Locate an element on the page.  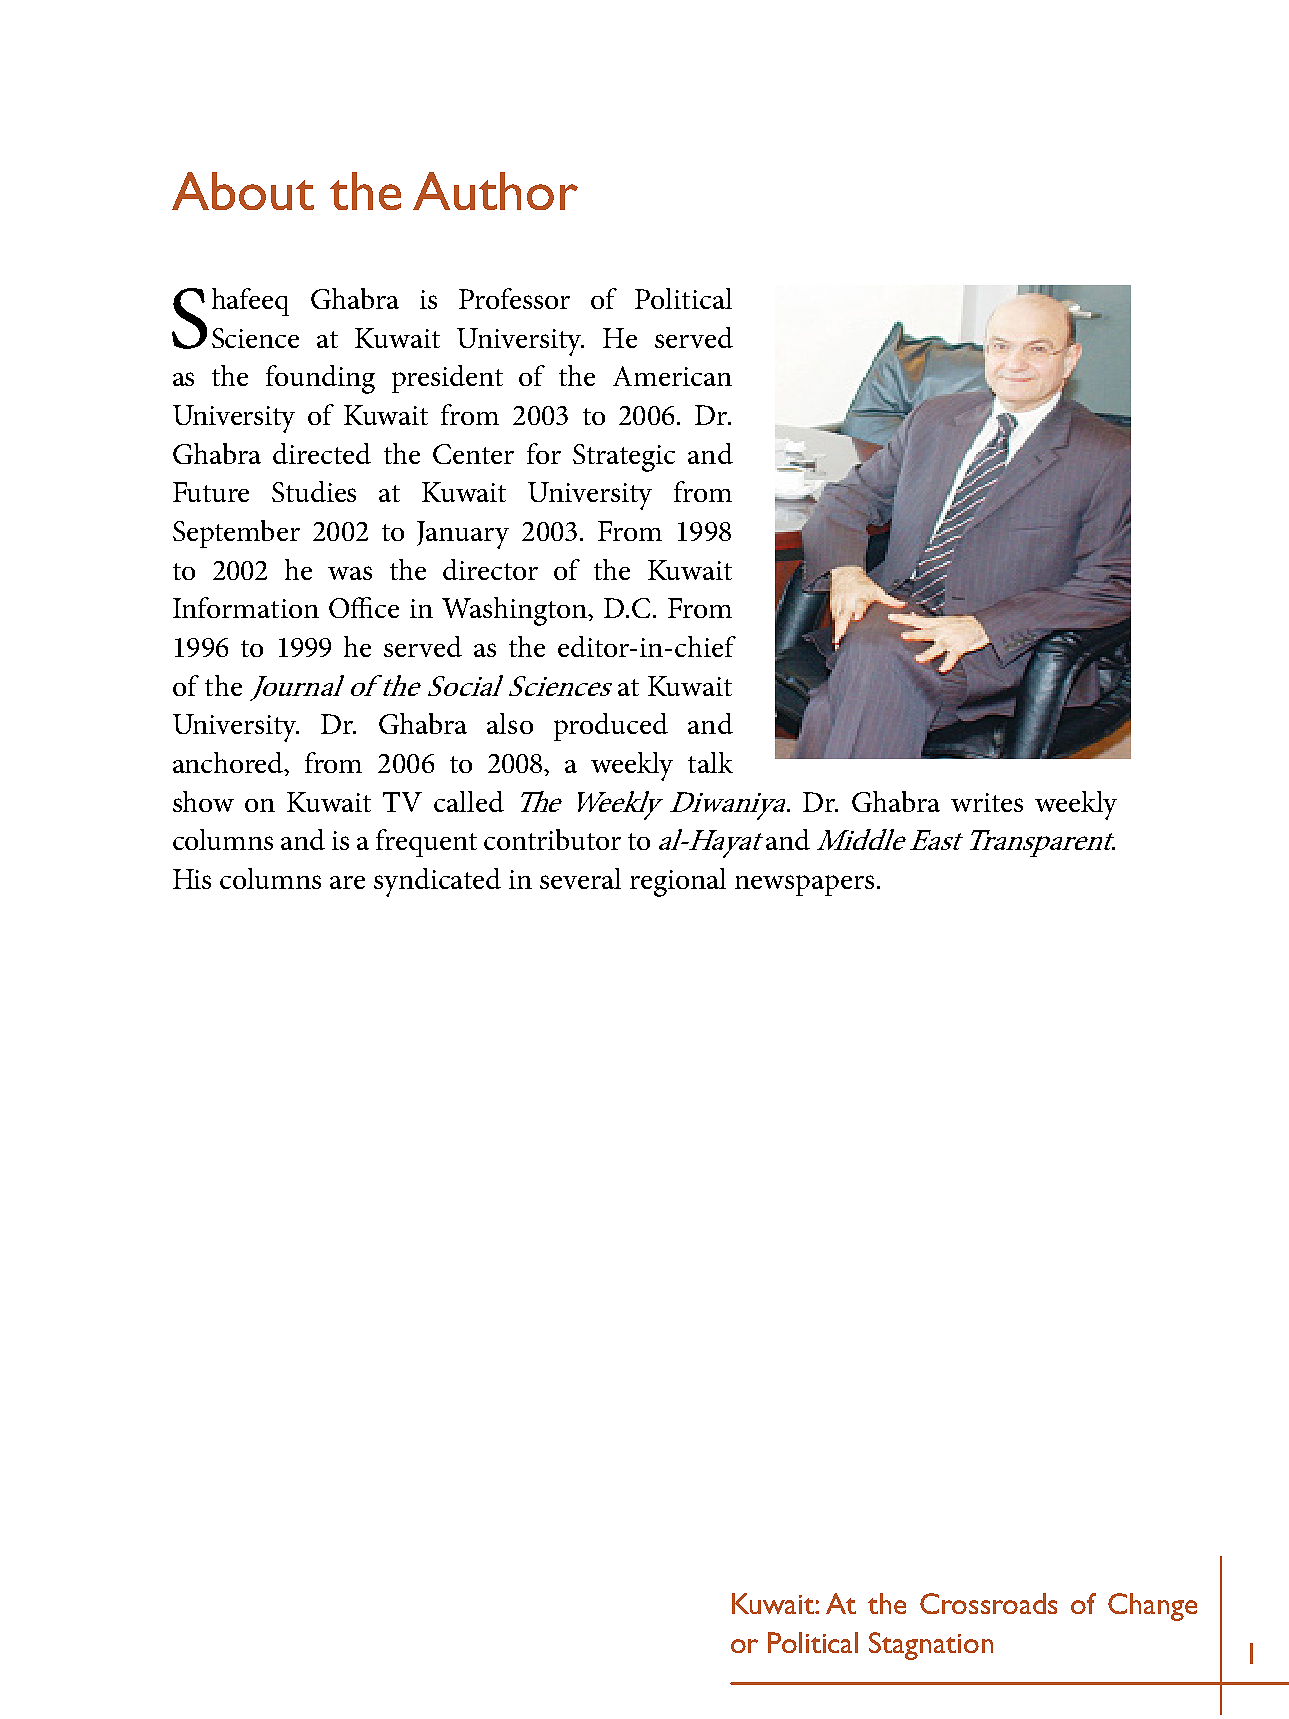
writes is located at coordinates (987, 802).
